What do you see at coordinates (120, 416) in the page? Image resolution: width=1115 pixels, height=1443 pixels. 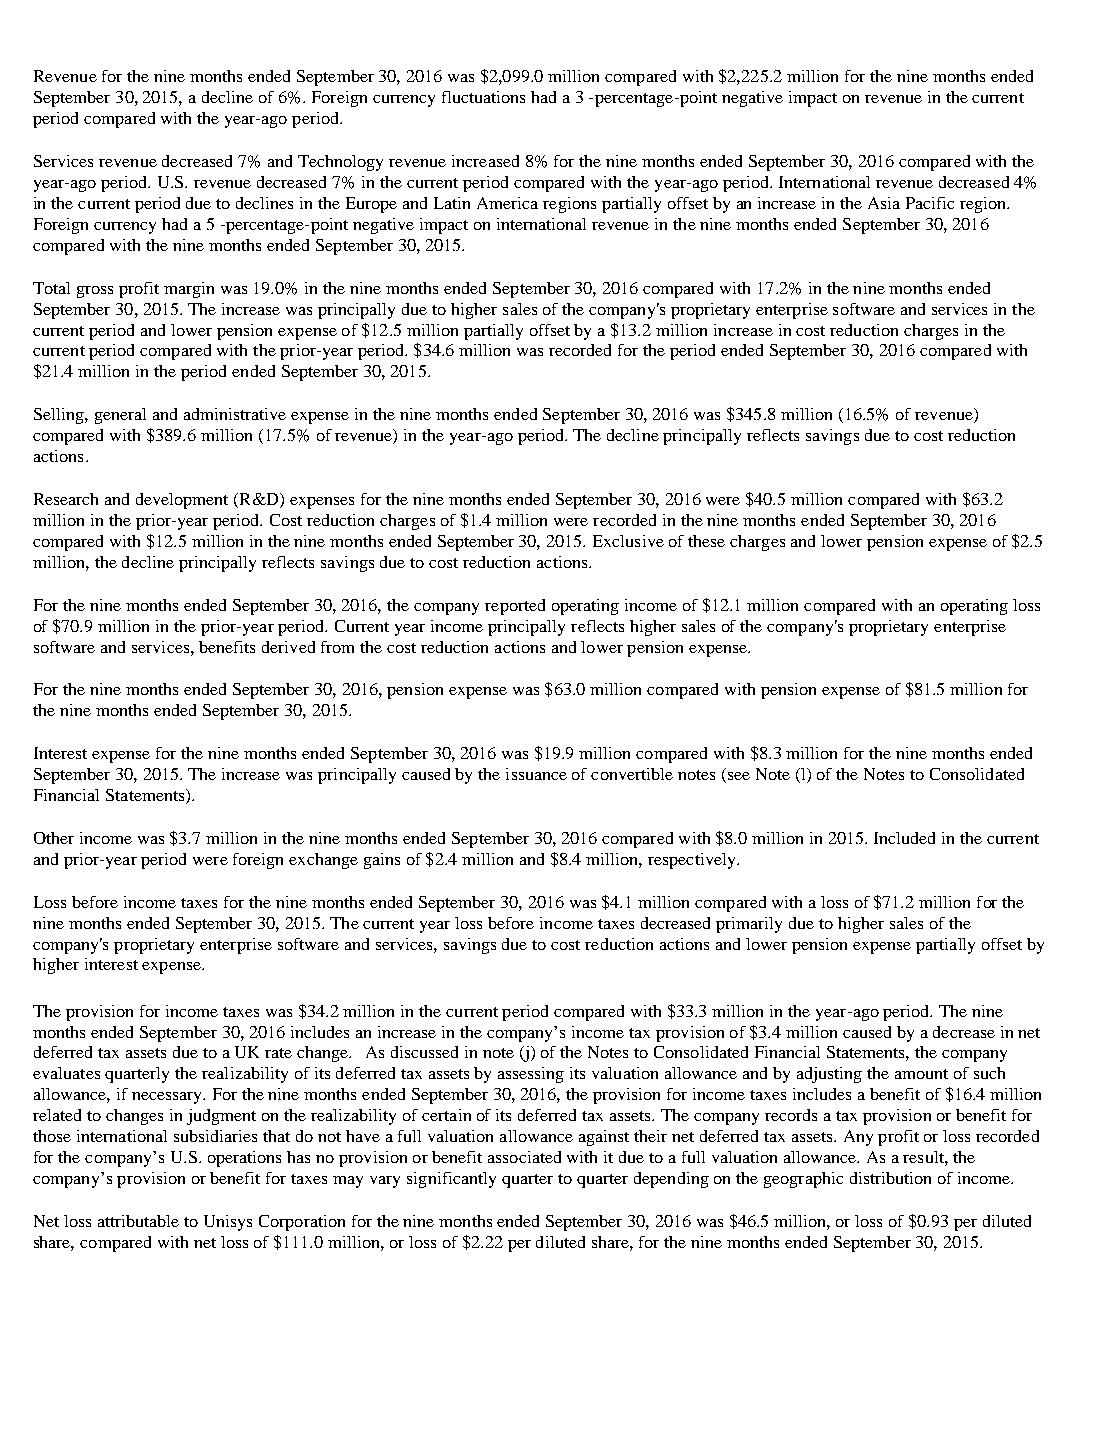 I see `general` at bounding box center [120, 416].
